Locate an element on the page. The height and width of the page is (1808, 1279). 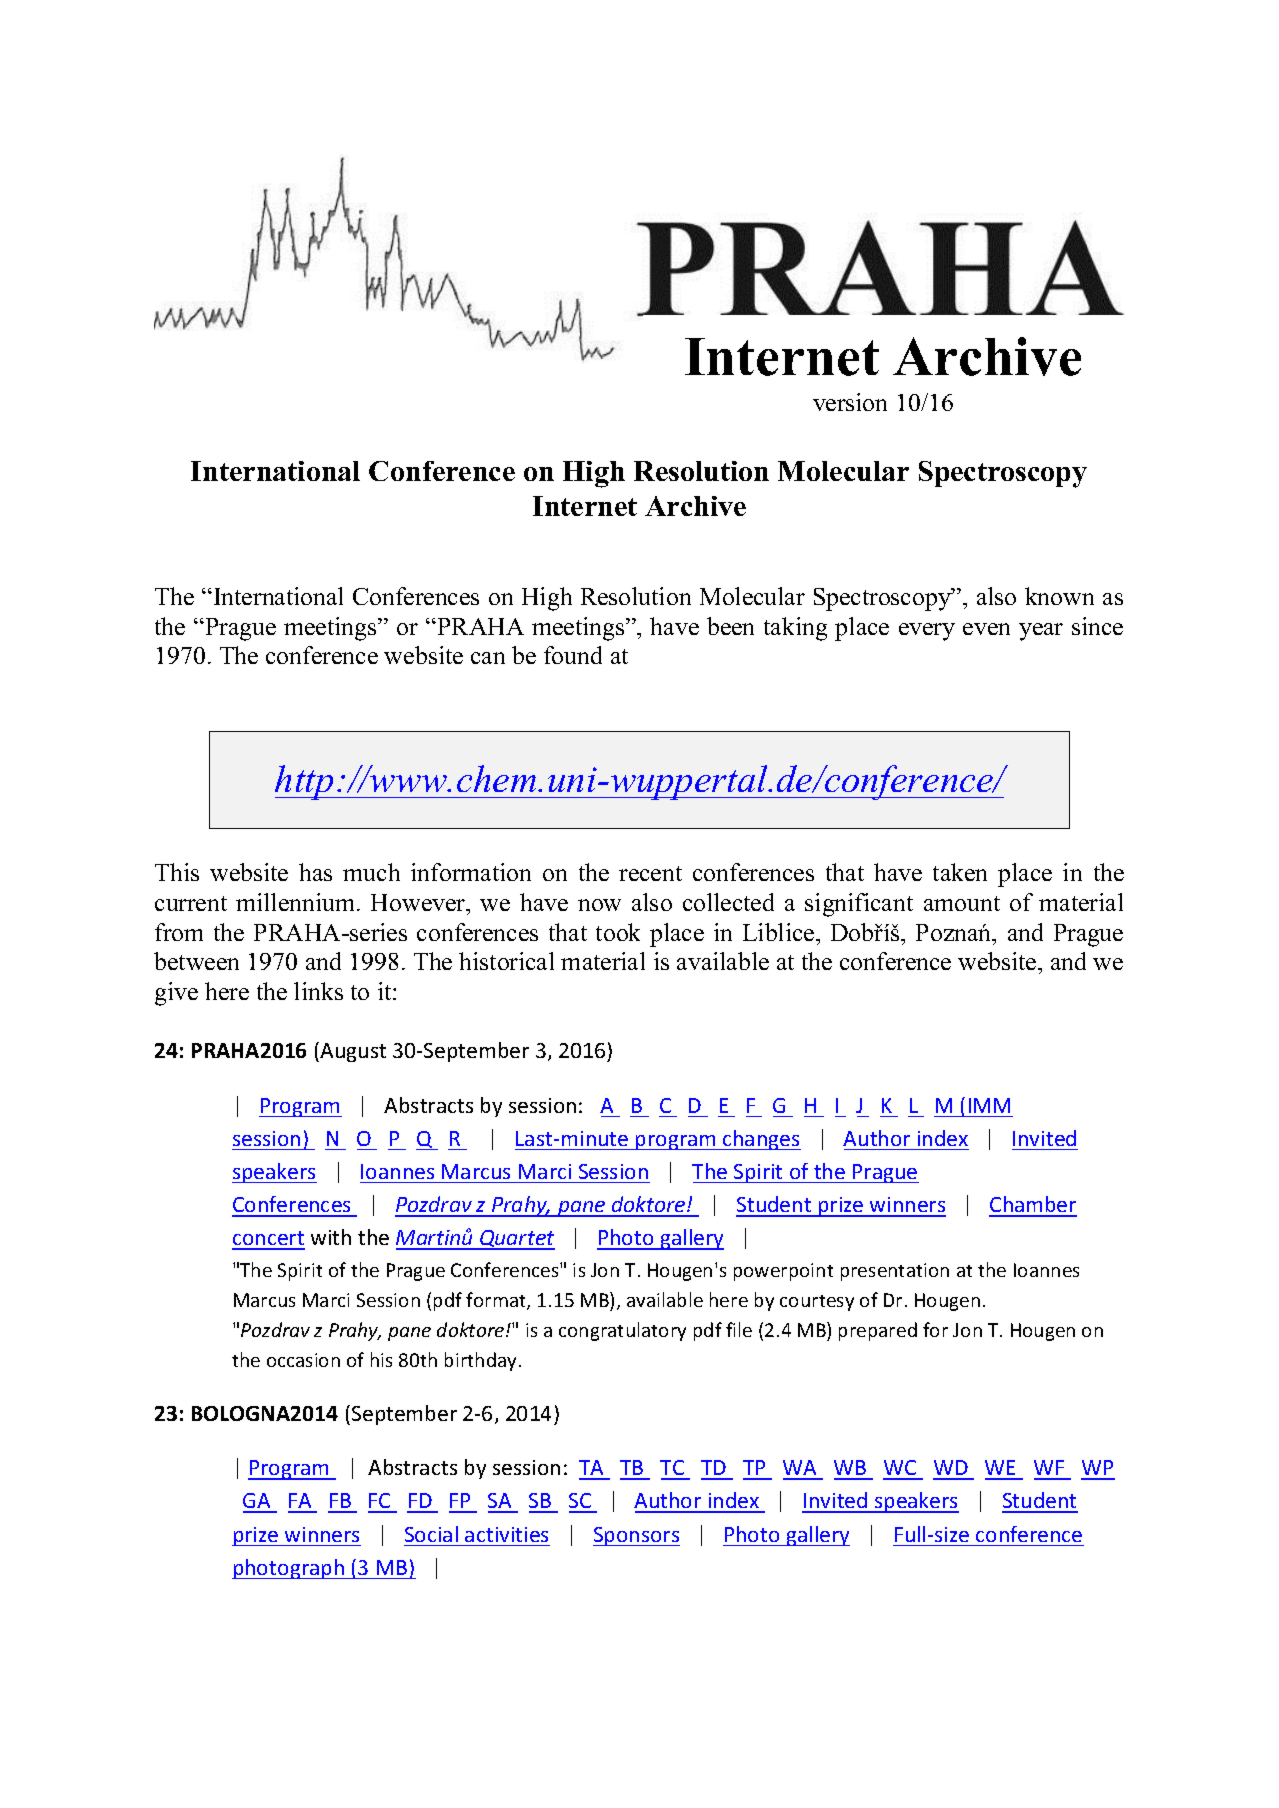
took is located at coordinates (618, 932).
